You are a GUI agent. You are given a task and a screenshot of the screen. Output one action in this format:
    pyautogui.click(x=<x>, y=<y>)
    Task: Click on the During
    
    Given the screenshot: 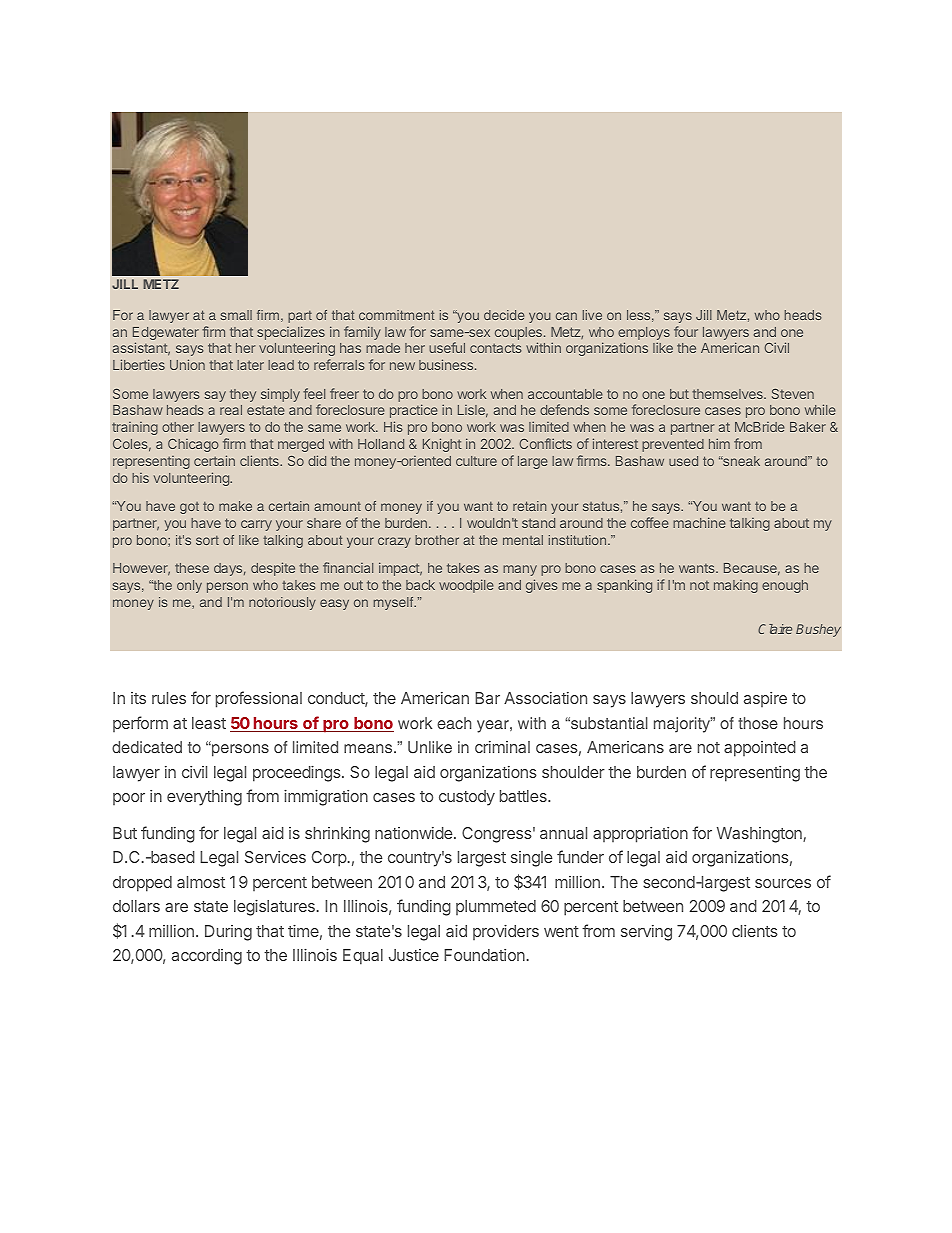 What is the action you would take?
    pyautogui.click(x=228, y=933)
